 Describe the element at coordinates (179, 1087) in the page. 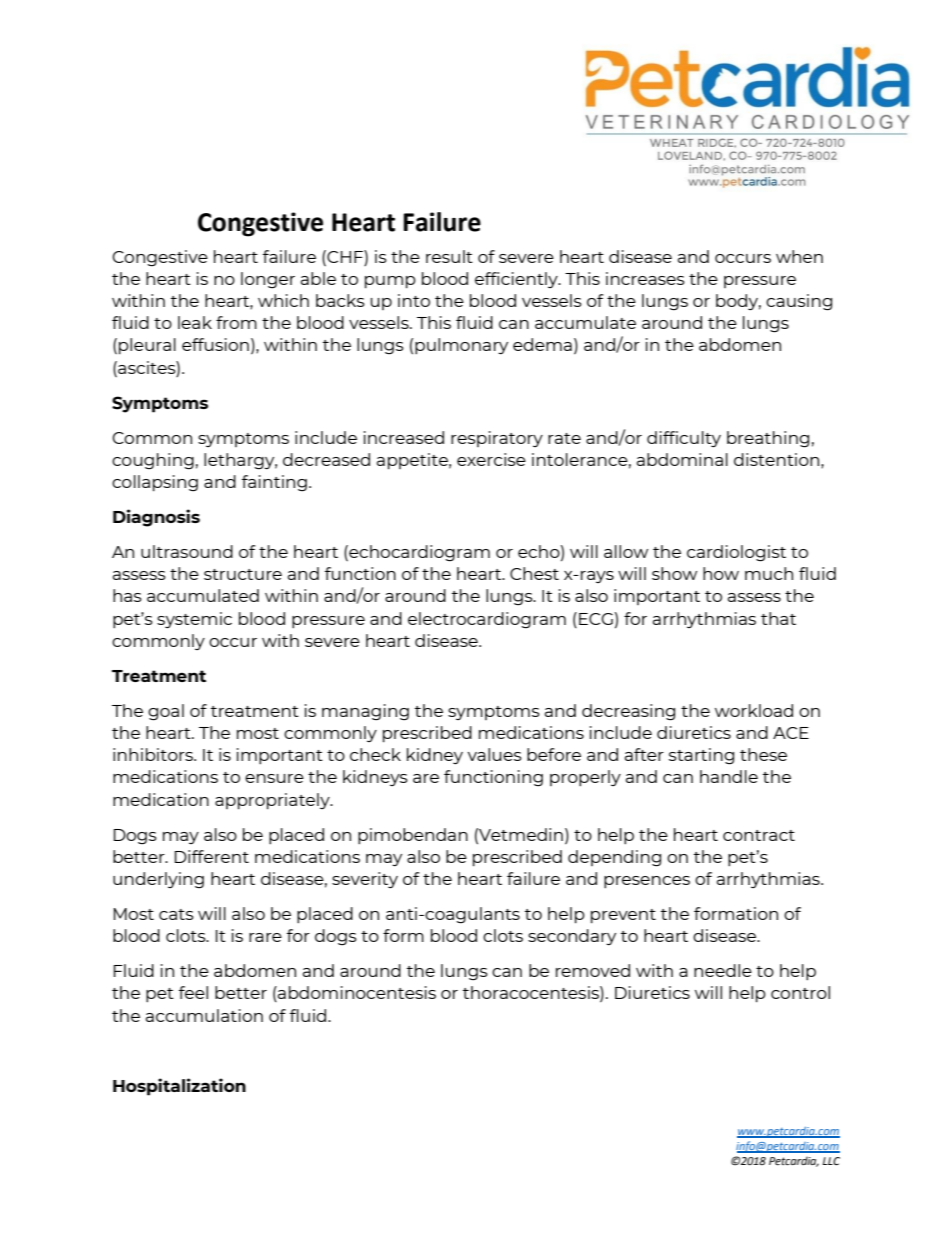

I see `Hospitalization` at that location.
